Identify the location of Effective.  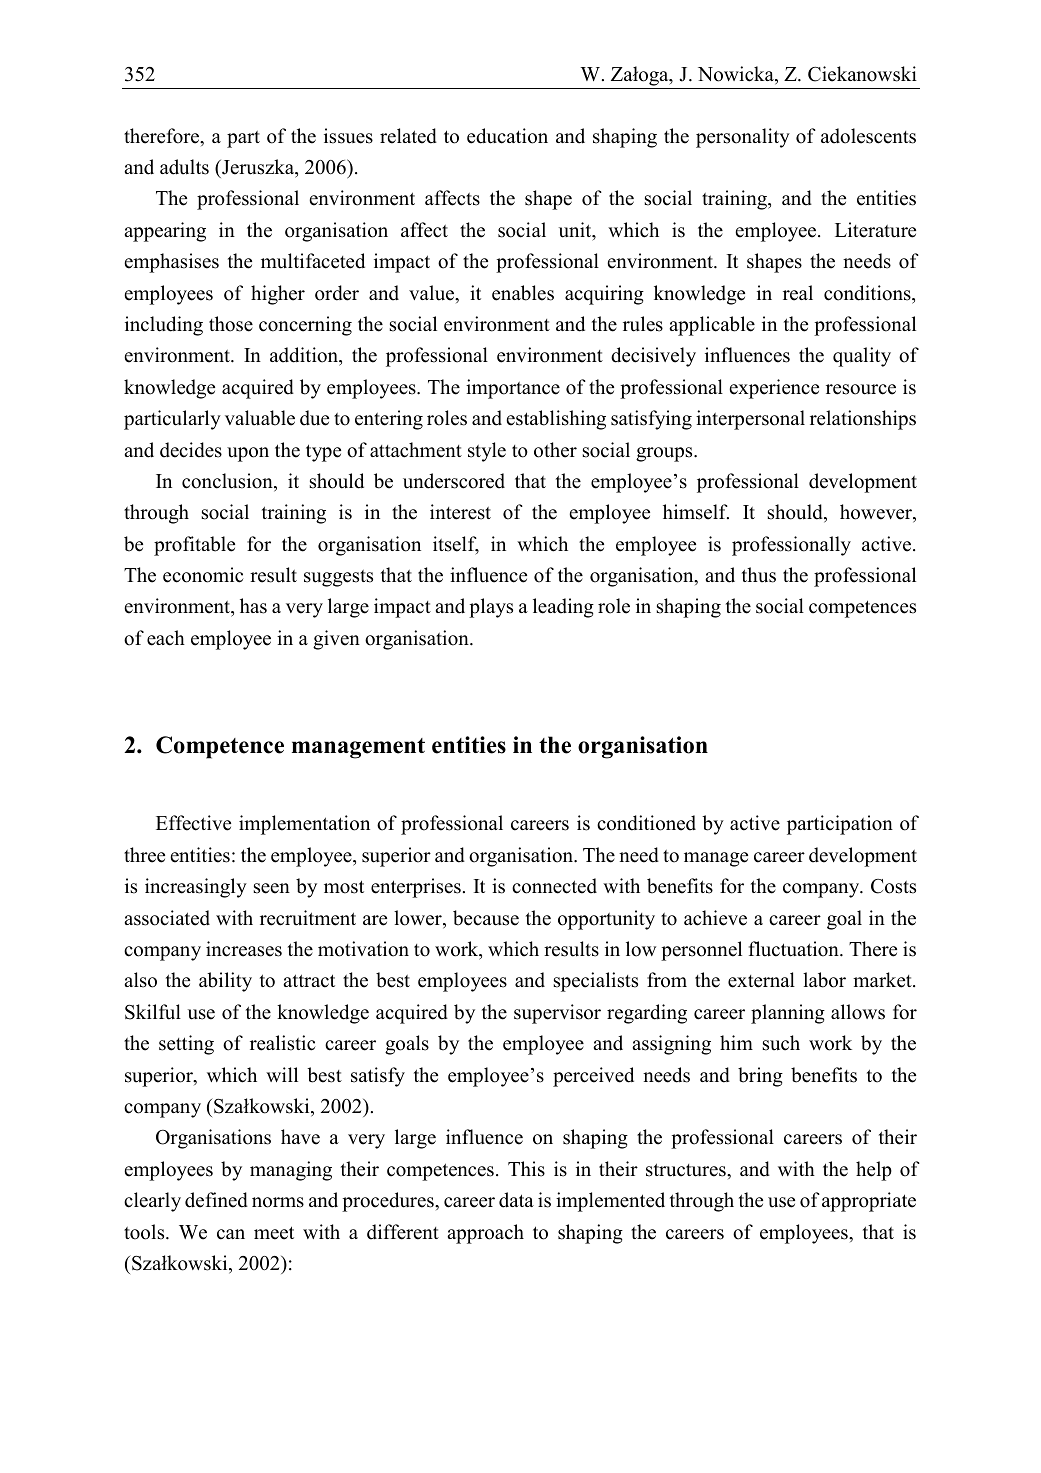
(193, 823).
